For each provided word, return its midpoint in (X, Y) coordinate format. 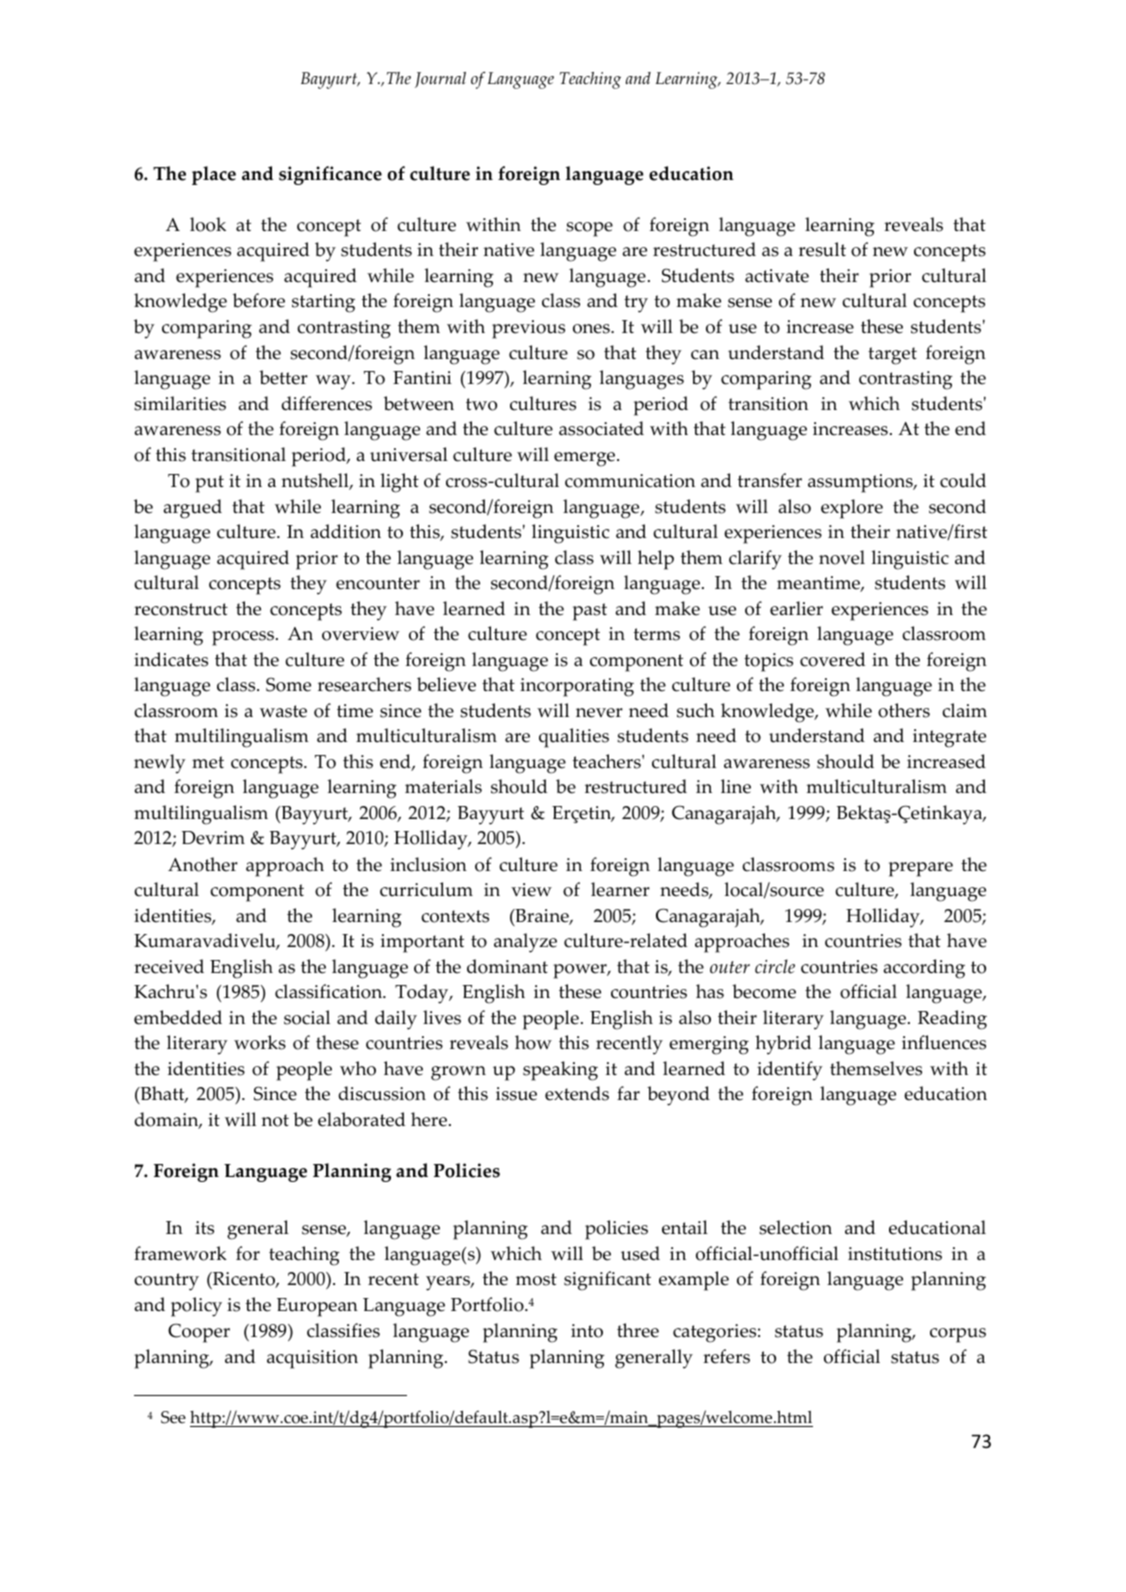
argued (193, 509)
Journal (440, 80)
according (924, 969)
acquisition (312, 1359)
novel (842, 557)
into (587, 1331)
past (590, 612)
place (214, 175)
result (822, 249)
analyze (525, 943)
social (307, 1017)
